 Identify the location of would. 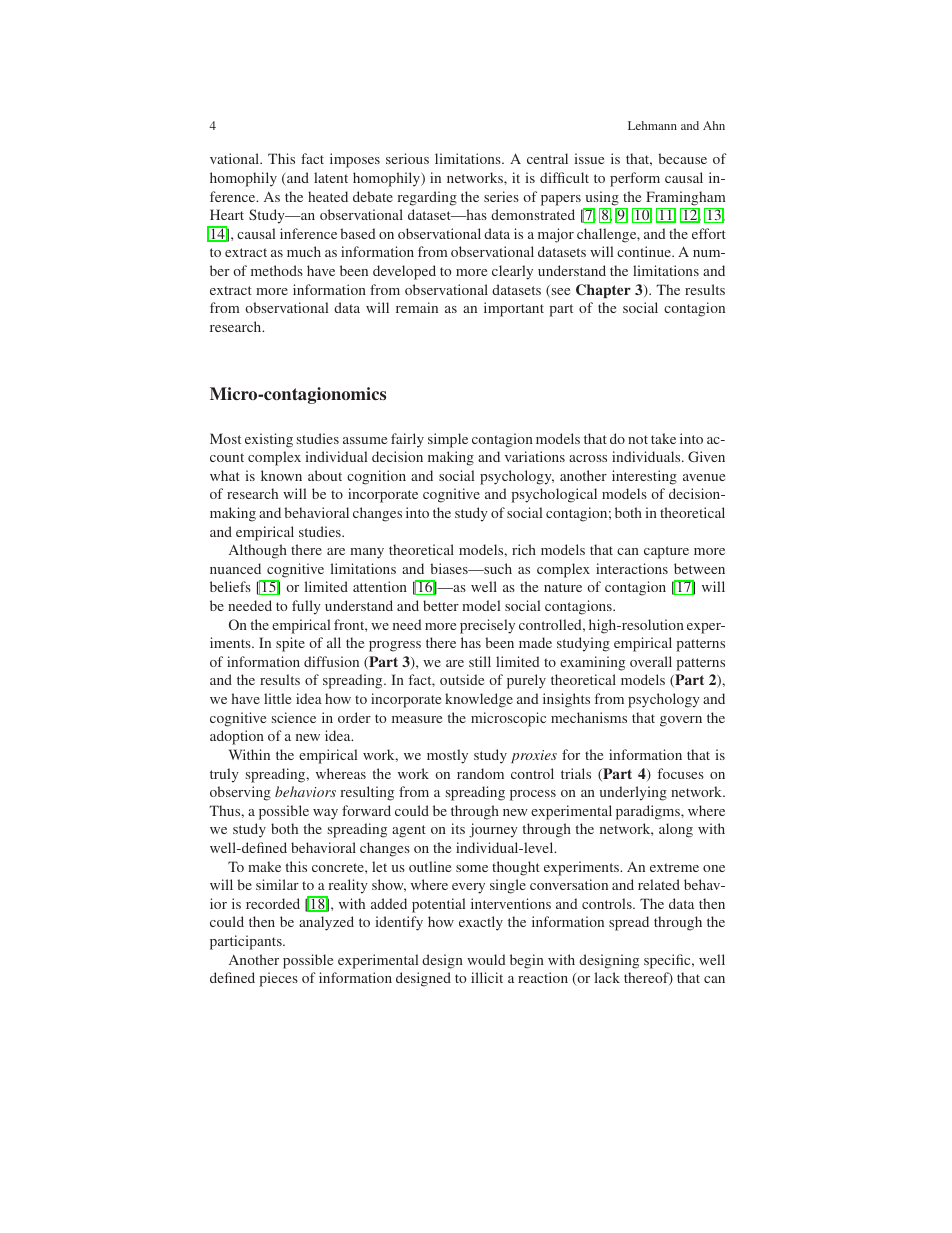
(486, 959).
